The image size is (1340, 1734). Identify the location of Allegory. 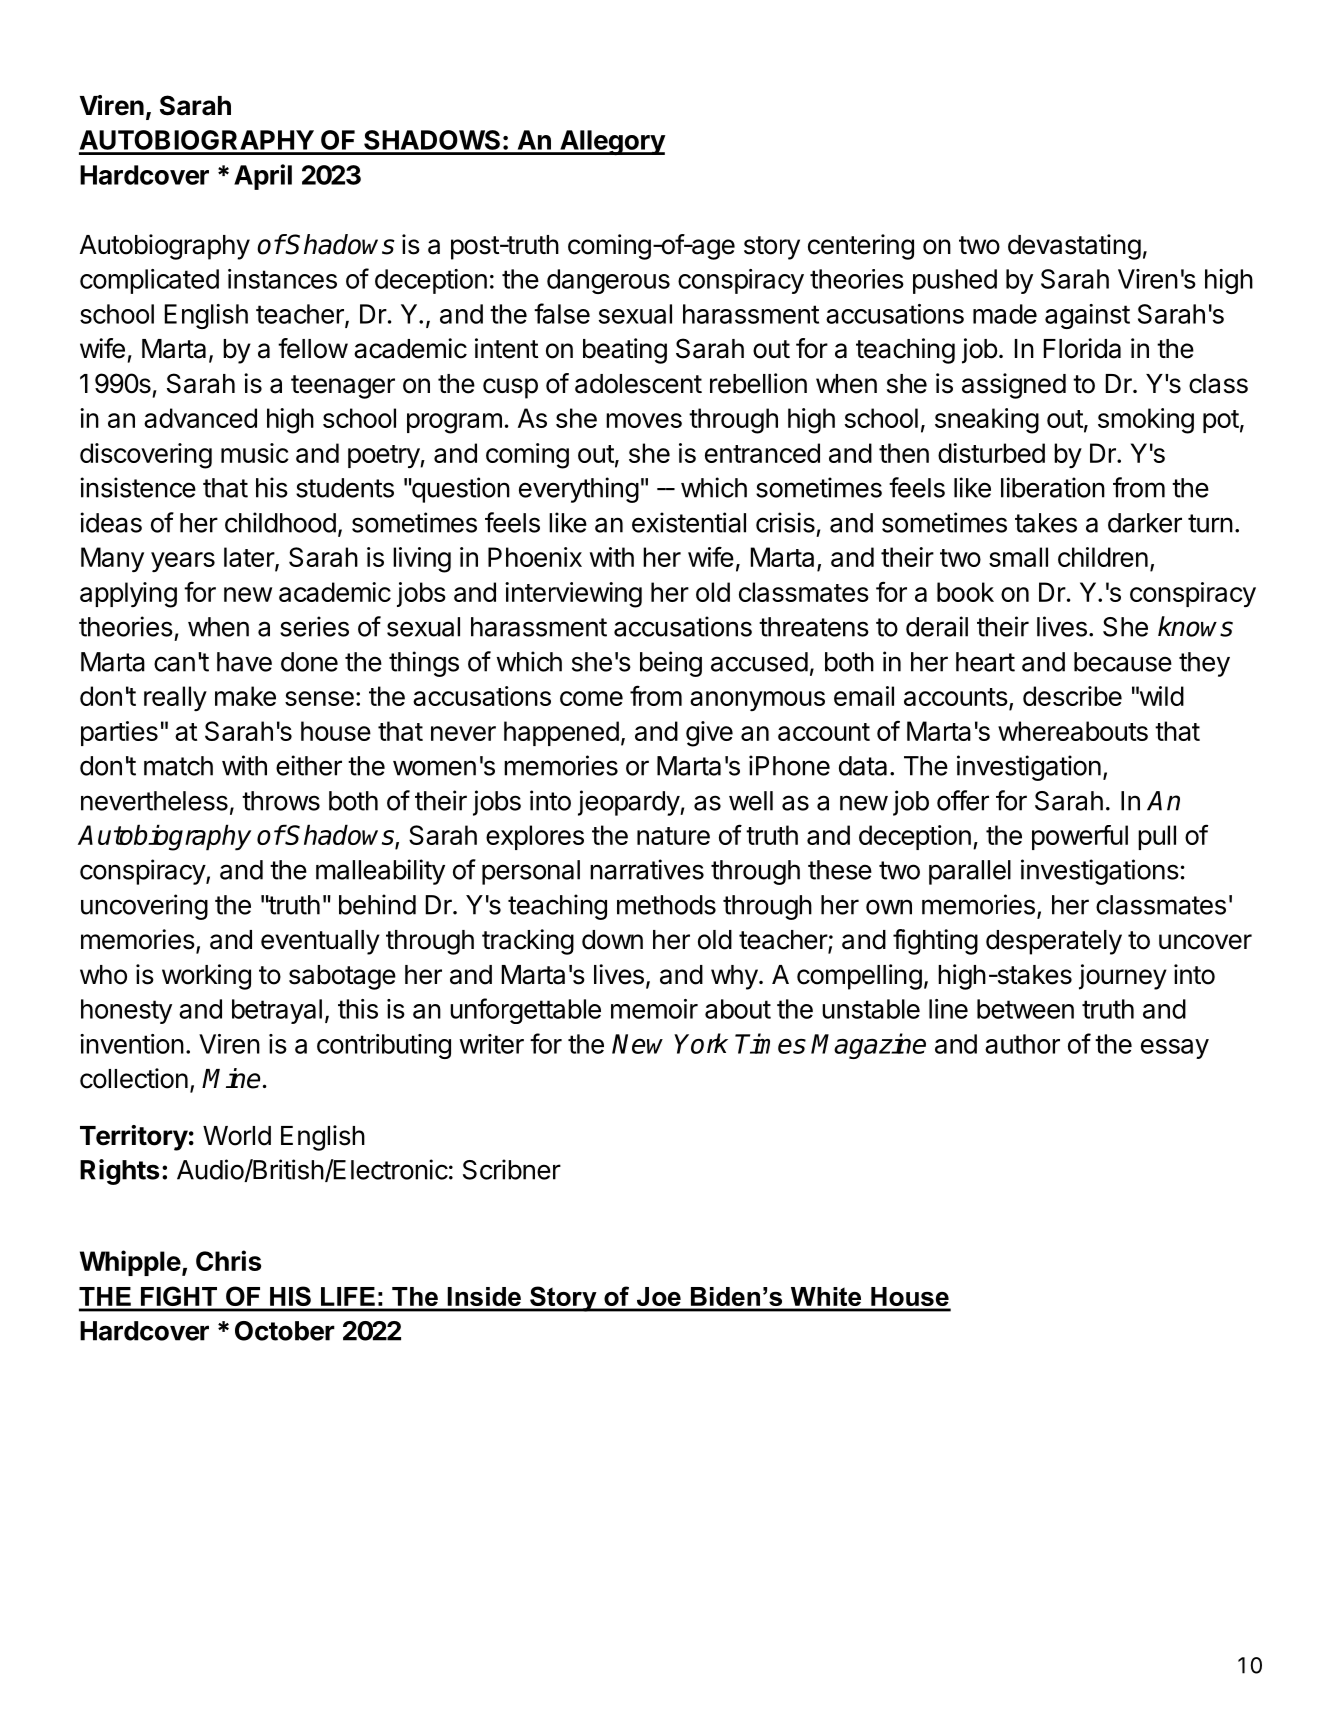
(612, 142).
